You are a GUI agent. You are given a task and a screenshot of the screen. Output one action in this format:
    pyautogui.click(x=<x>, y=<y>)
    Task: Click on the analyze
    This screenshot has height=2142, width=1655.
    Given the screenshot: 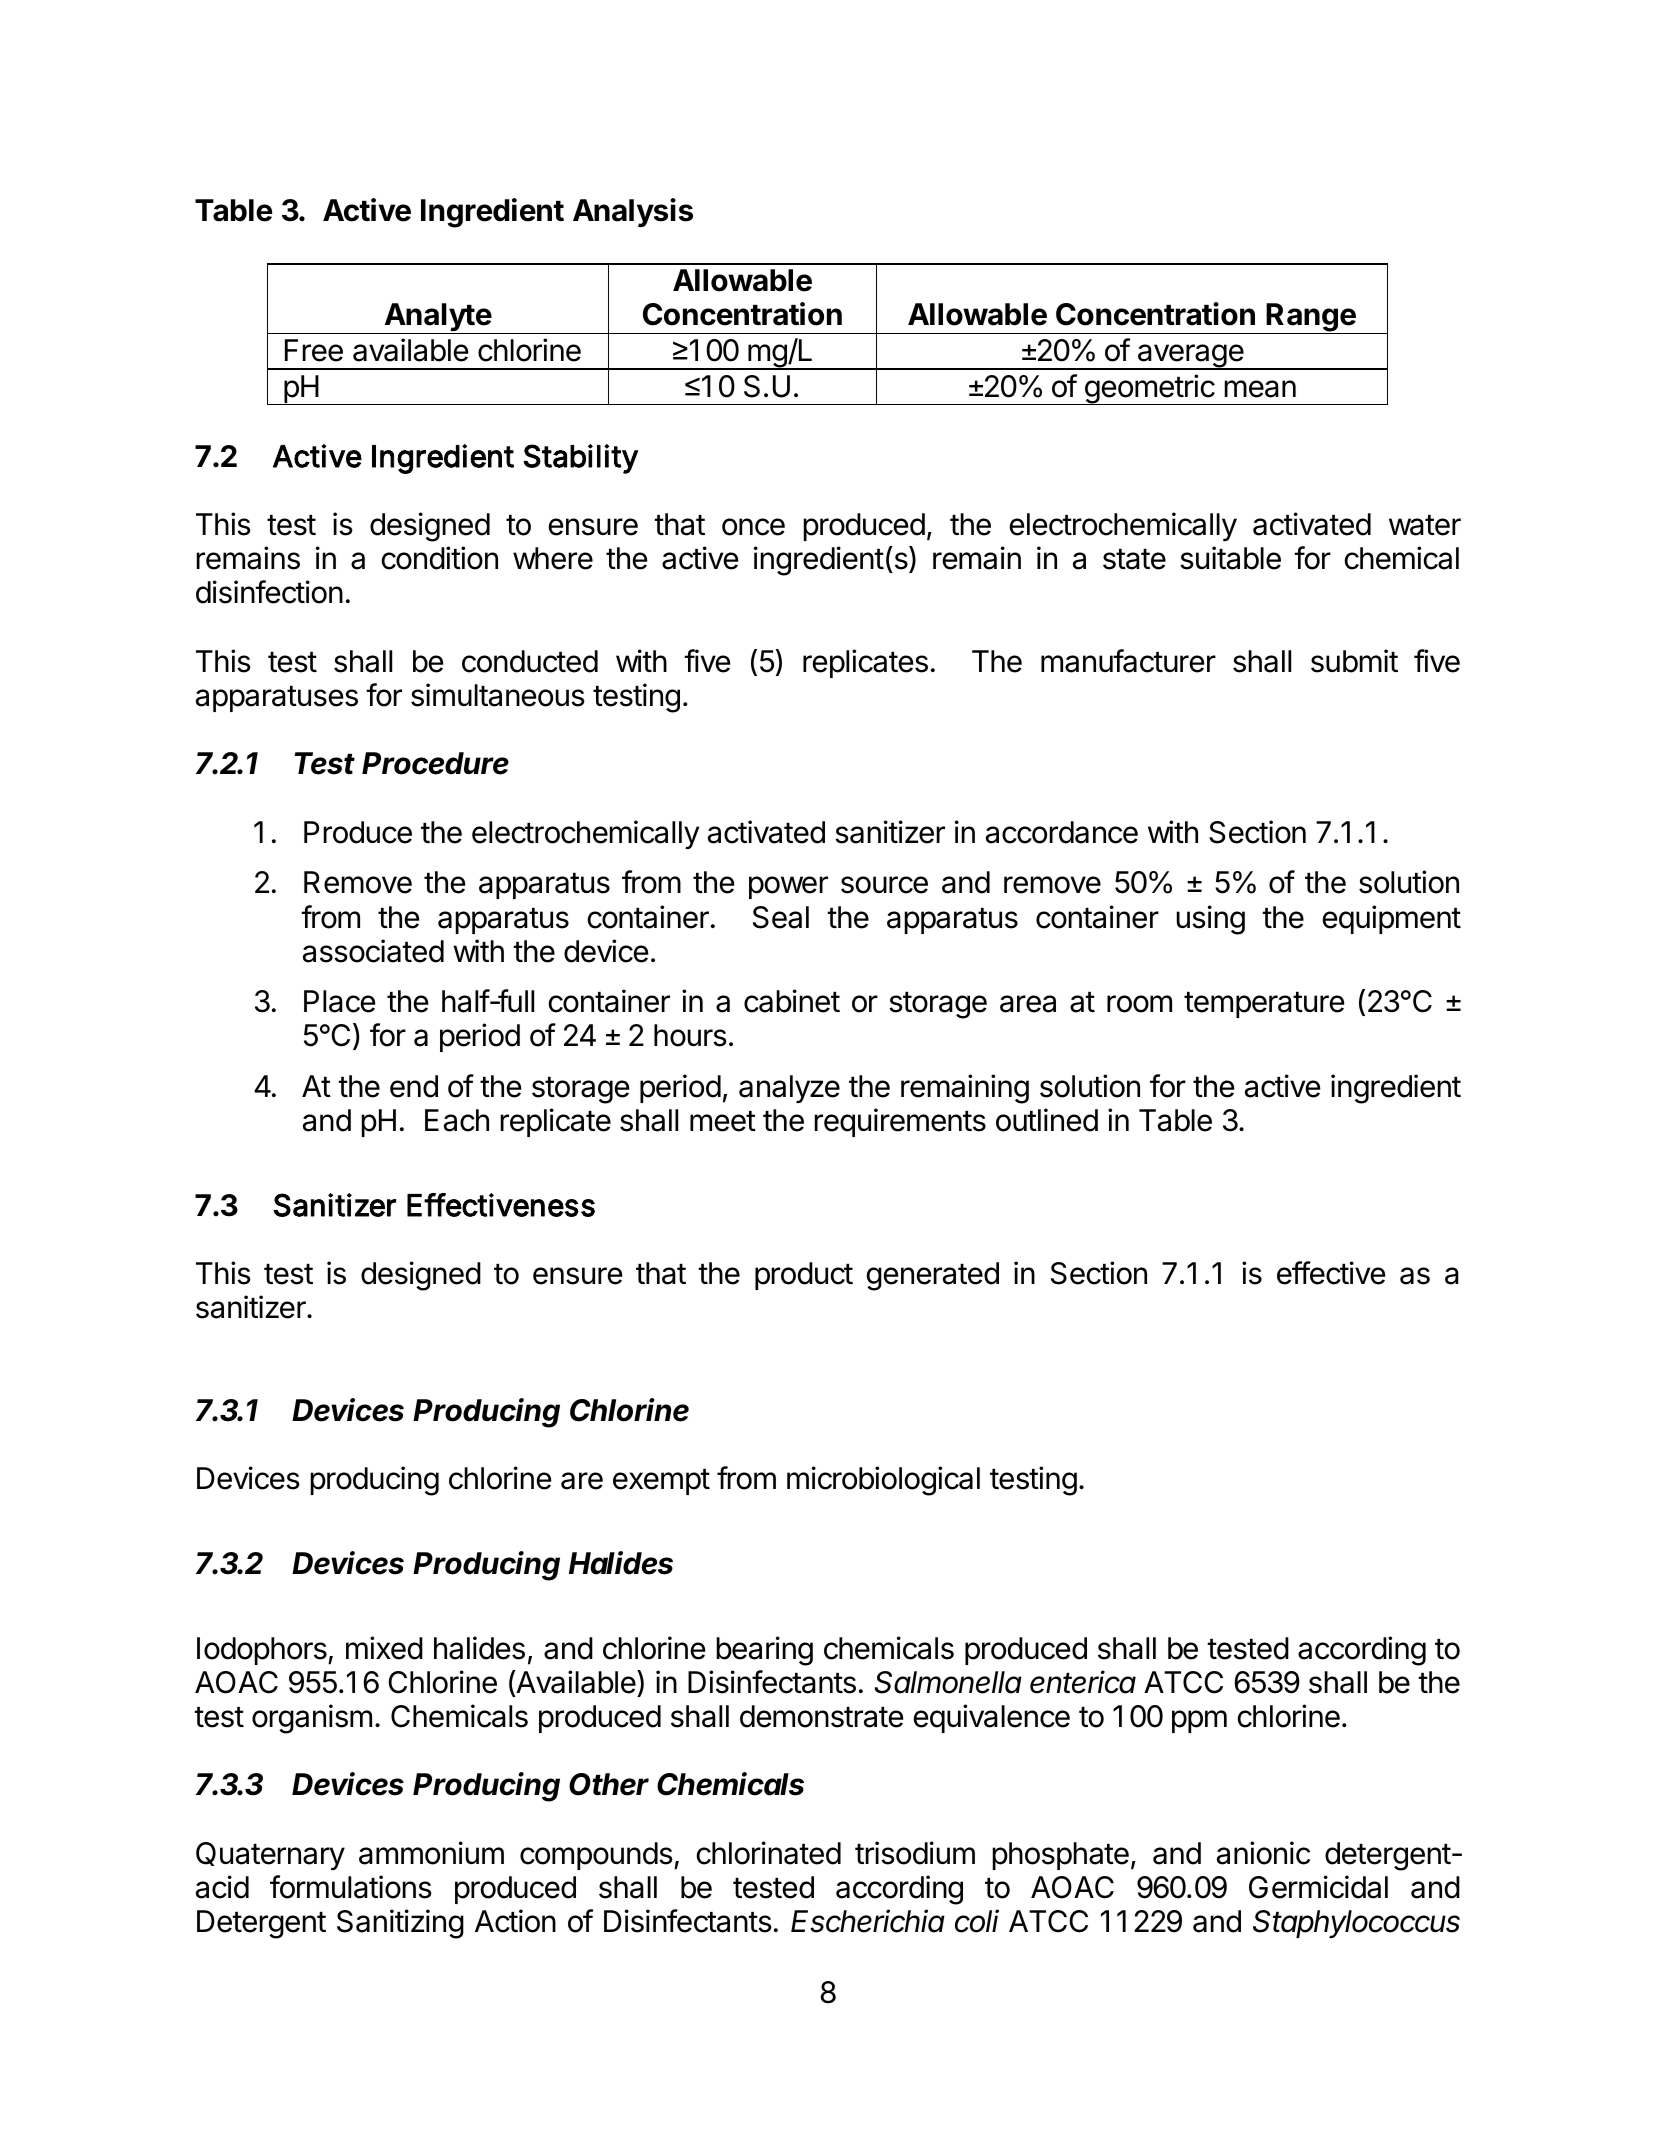 What is the action you would take?
    pyautogui.click(x=789, y=1089)
